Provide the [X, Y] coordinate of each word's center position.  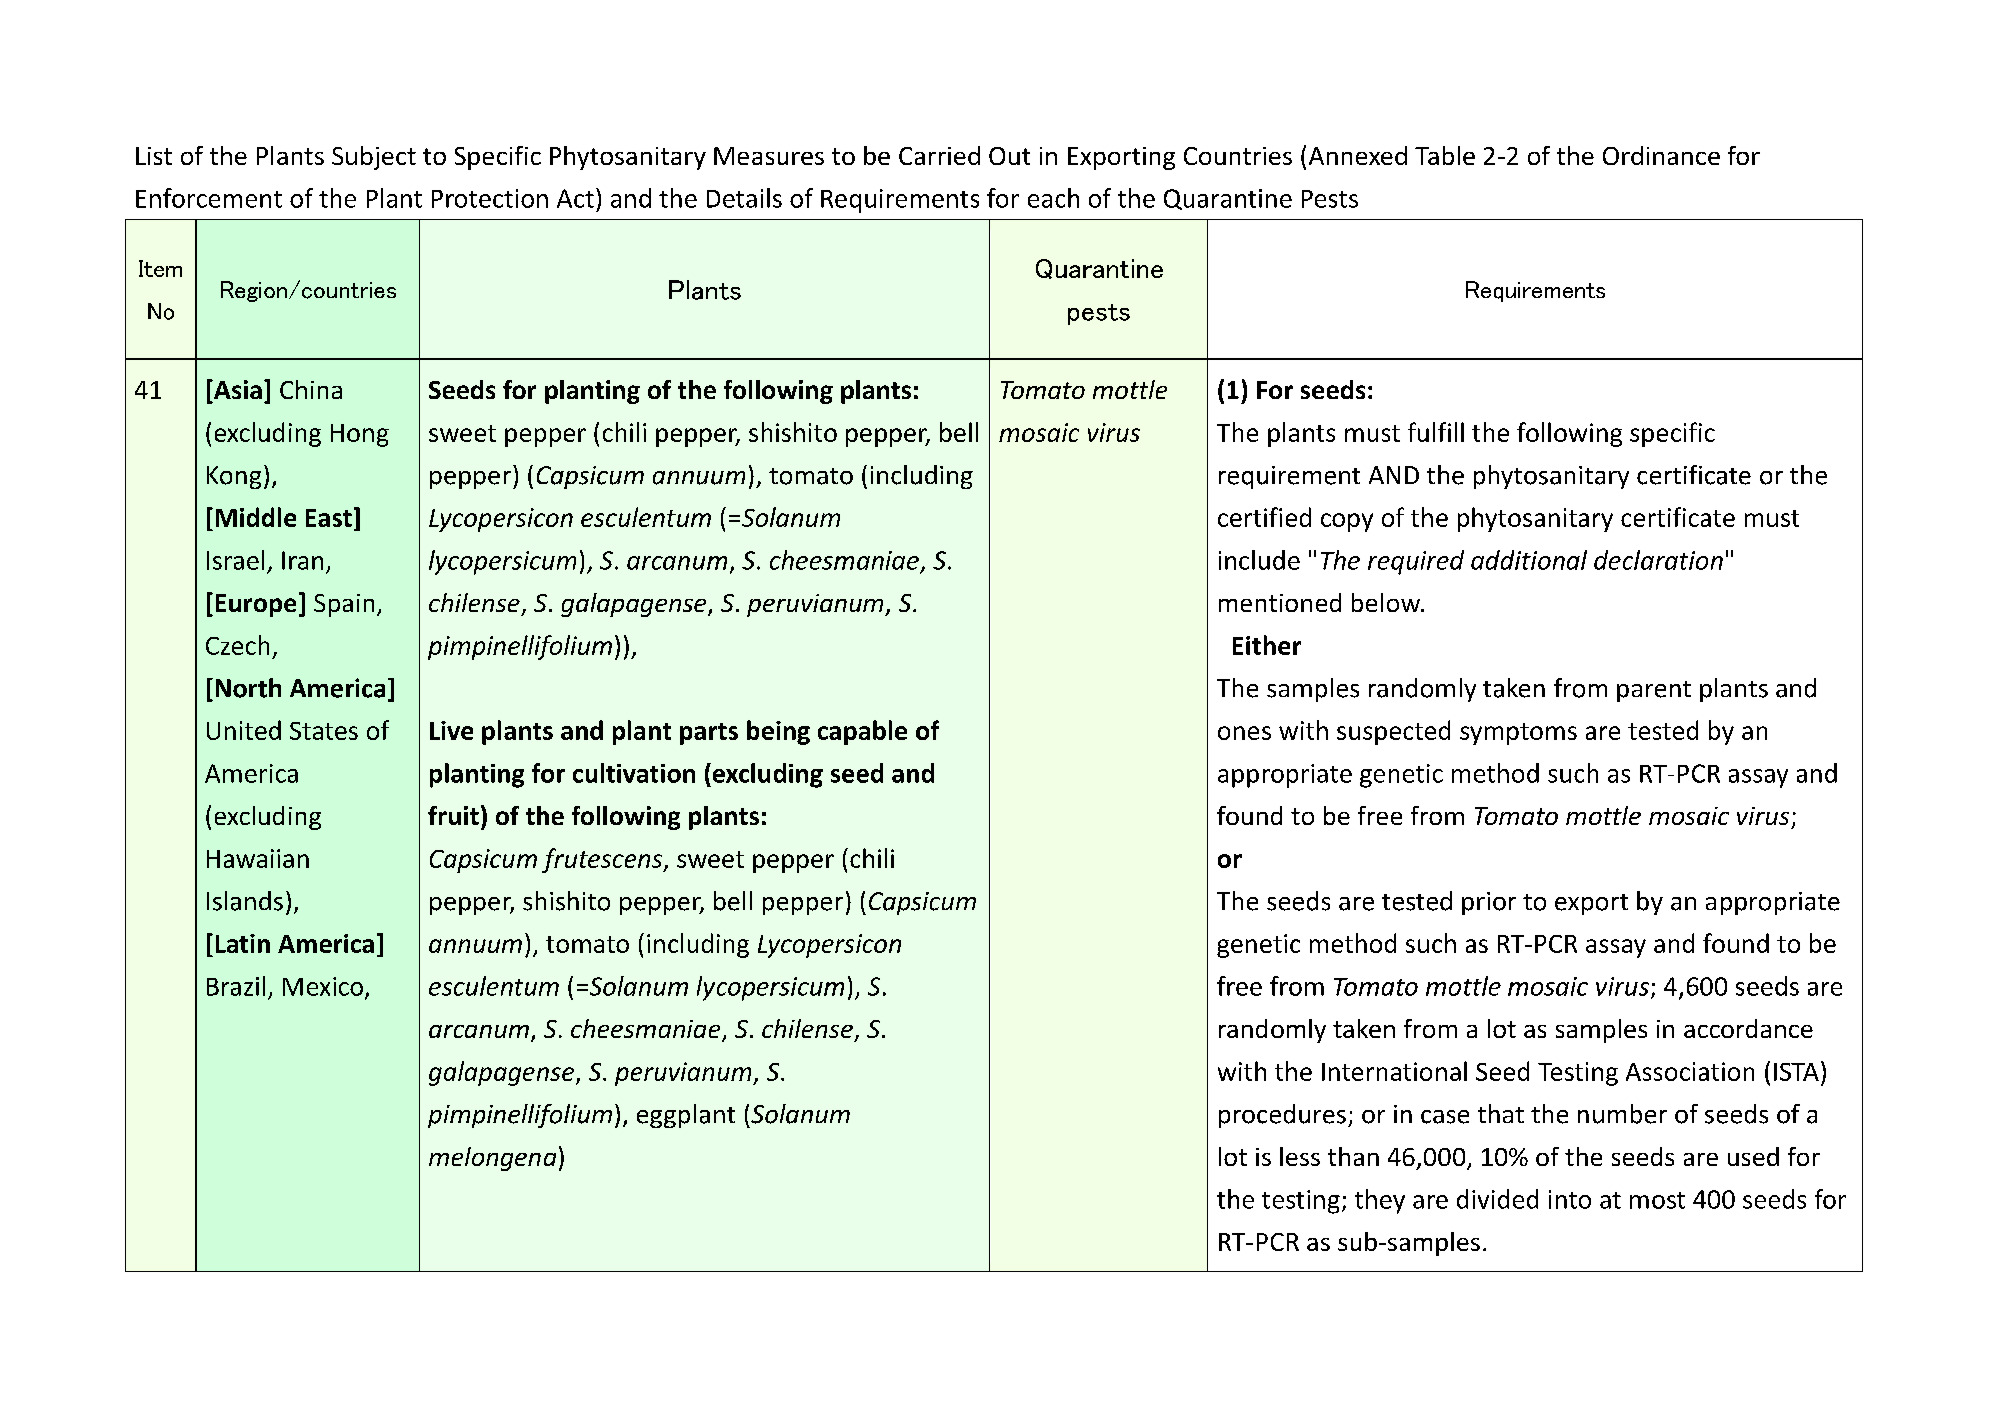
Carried [939, 155]
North [248, 688]
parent [1654, 691]
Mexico [323, 986]
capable [862, 732]
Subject [374, 158]
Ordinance [1661, 155]
